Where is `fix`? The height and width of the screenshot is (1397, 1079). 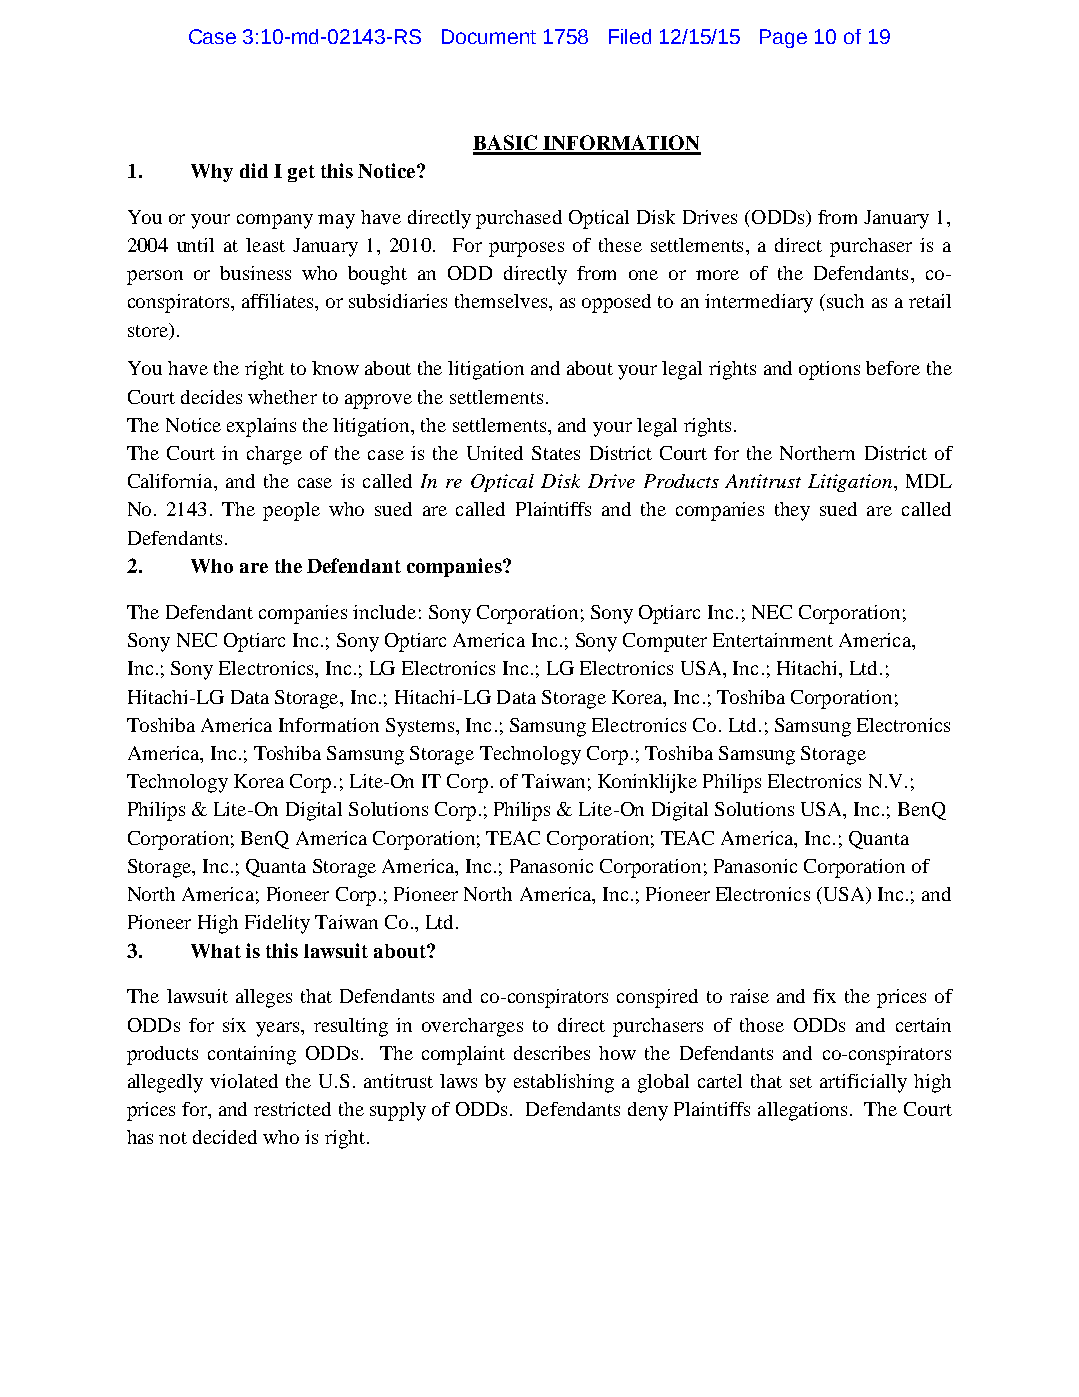 fix is located at coordinates (824, 996).
